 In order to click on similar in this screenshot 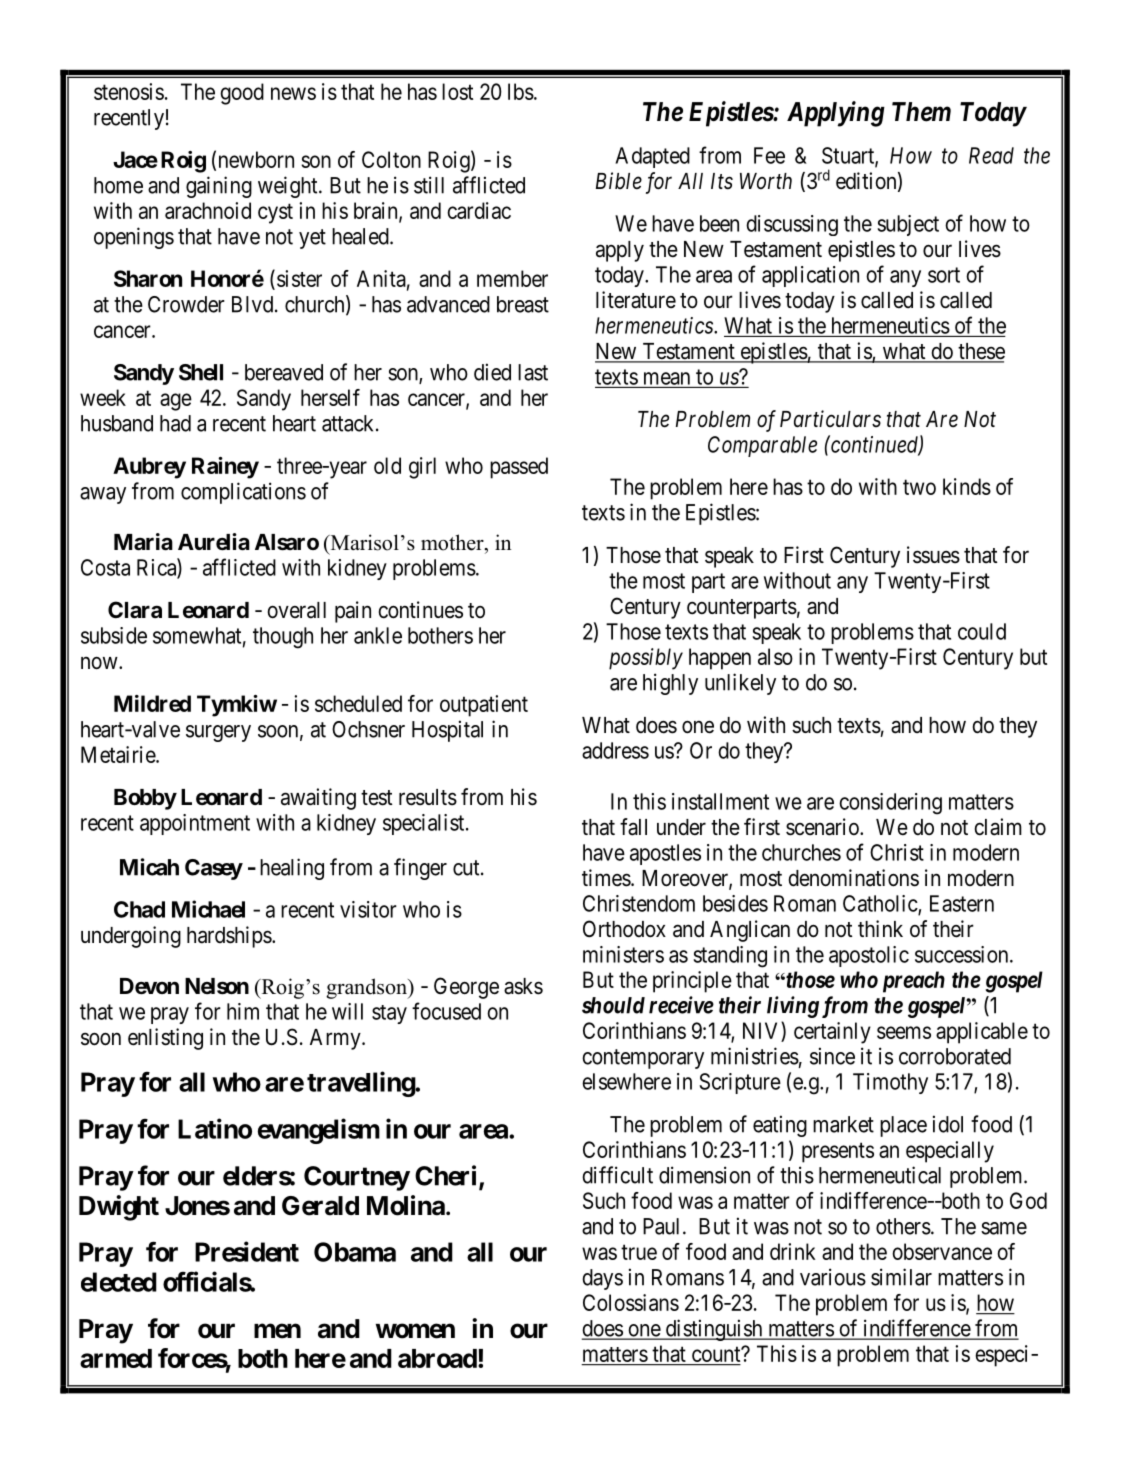, I will do `click(901, 1277)`.
